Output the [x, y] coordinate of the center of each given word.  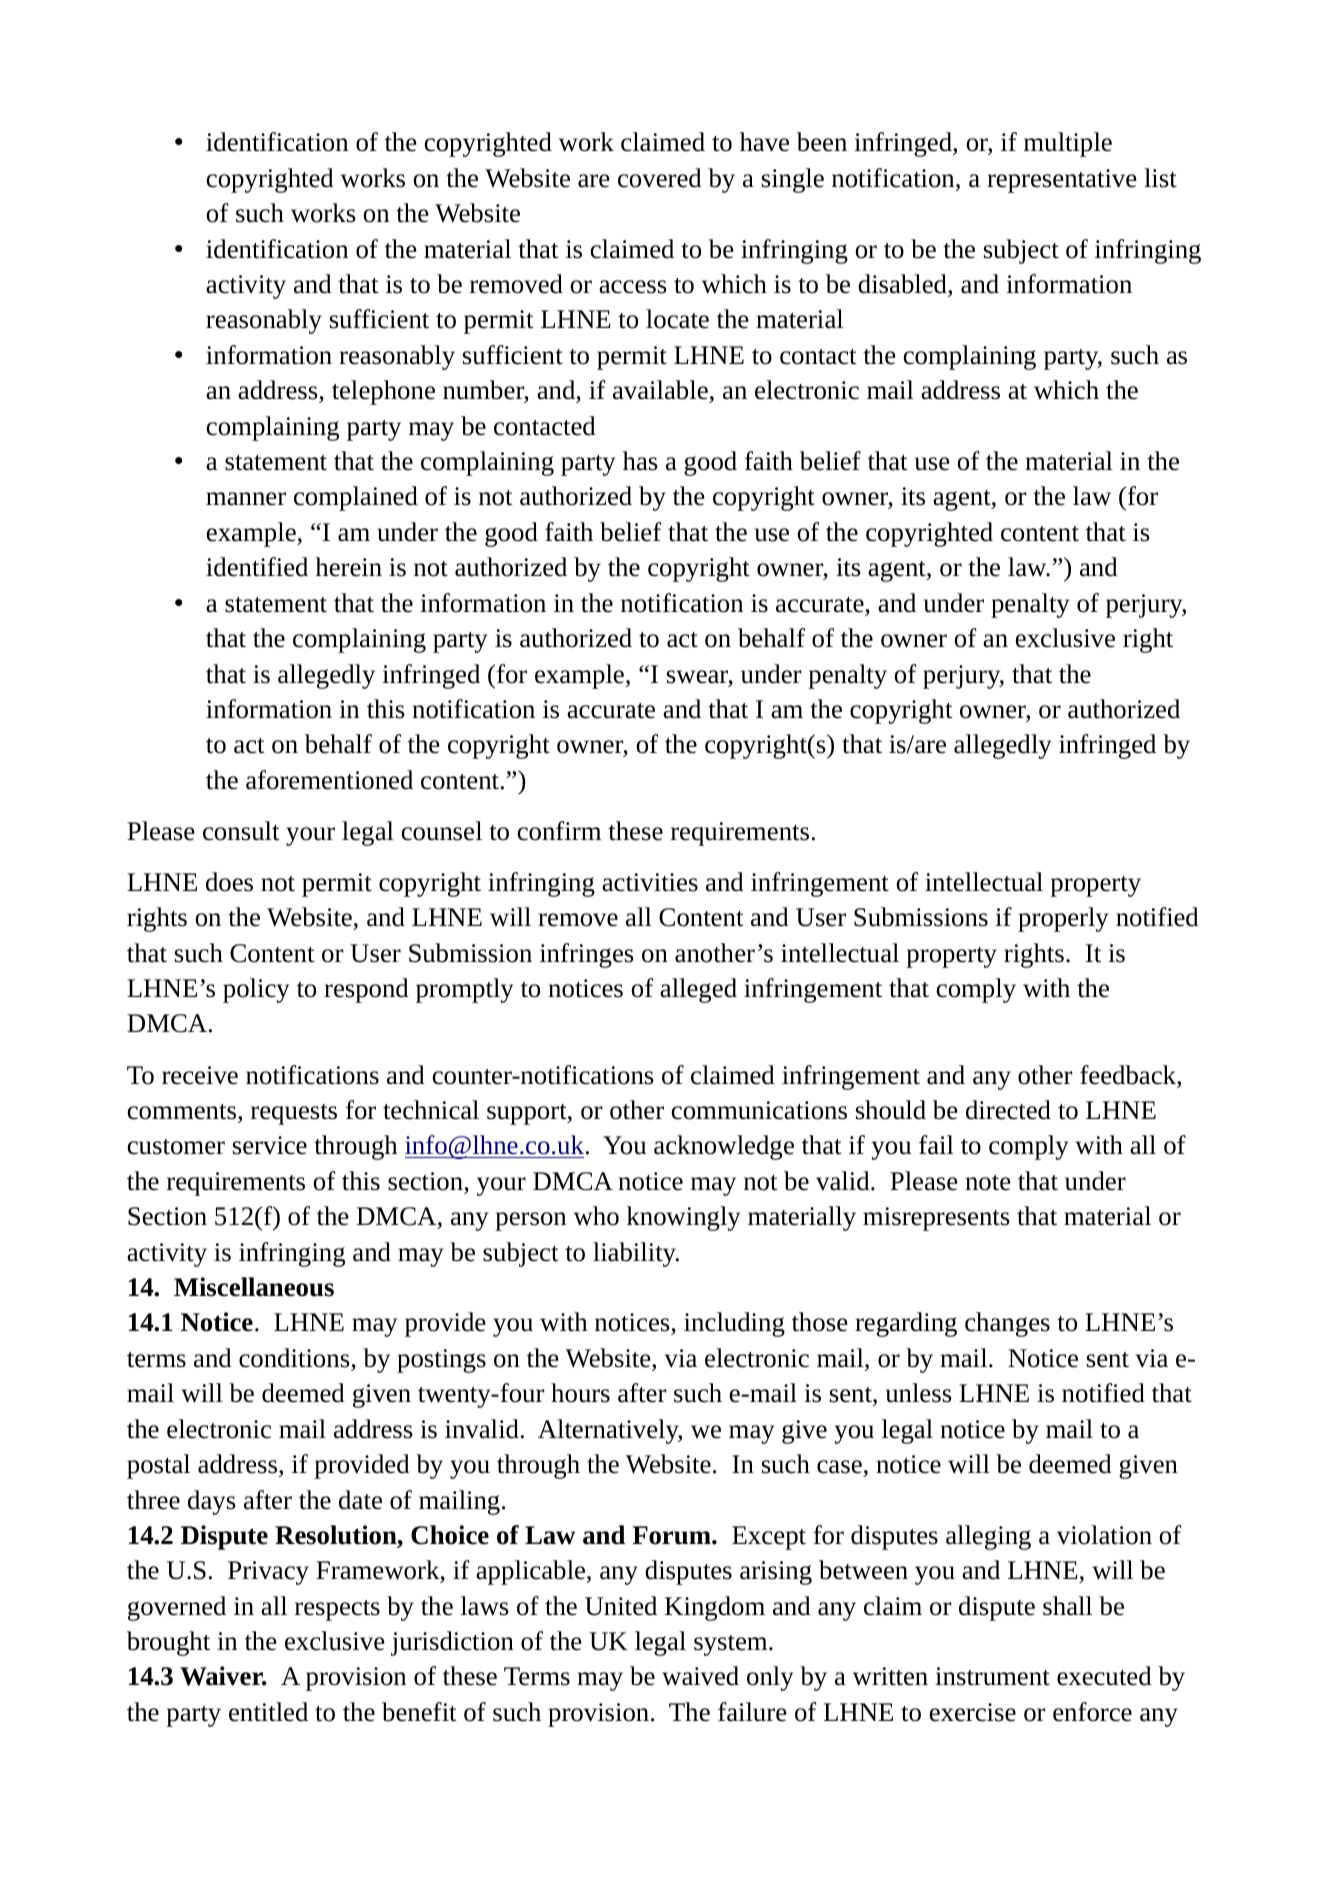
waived [700, 1676]
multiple [1068, 144]
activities [650, 882]
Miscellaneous [254, 1287]
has [640, 461]
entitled [268, 1712]
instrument [992, 1676]
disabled [903, 284]
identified [257, 567]
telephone [383, 392]
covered [660, 178]
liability [635, 1254]
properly [1063, 919]
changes [1007, 1324]
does [229, 882]
